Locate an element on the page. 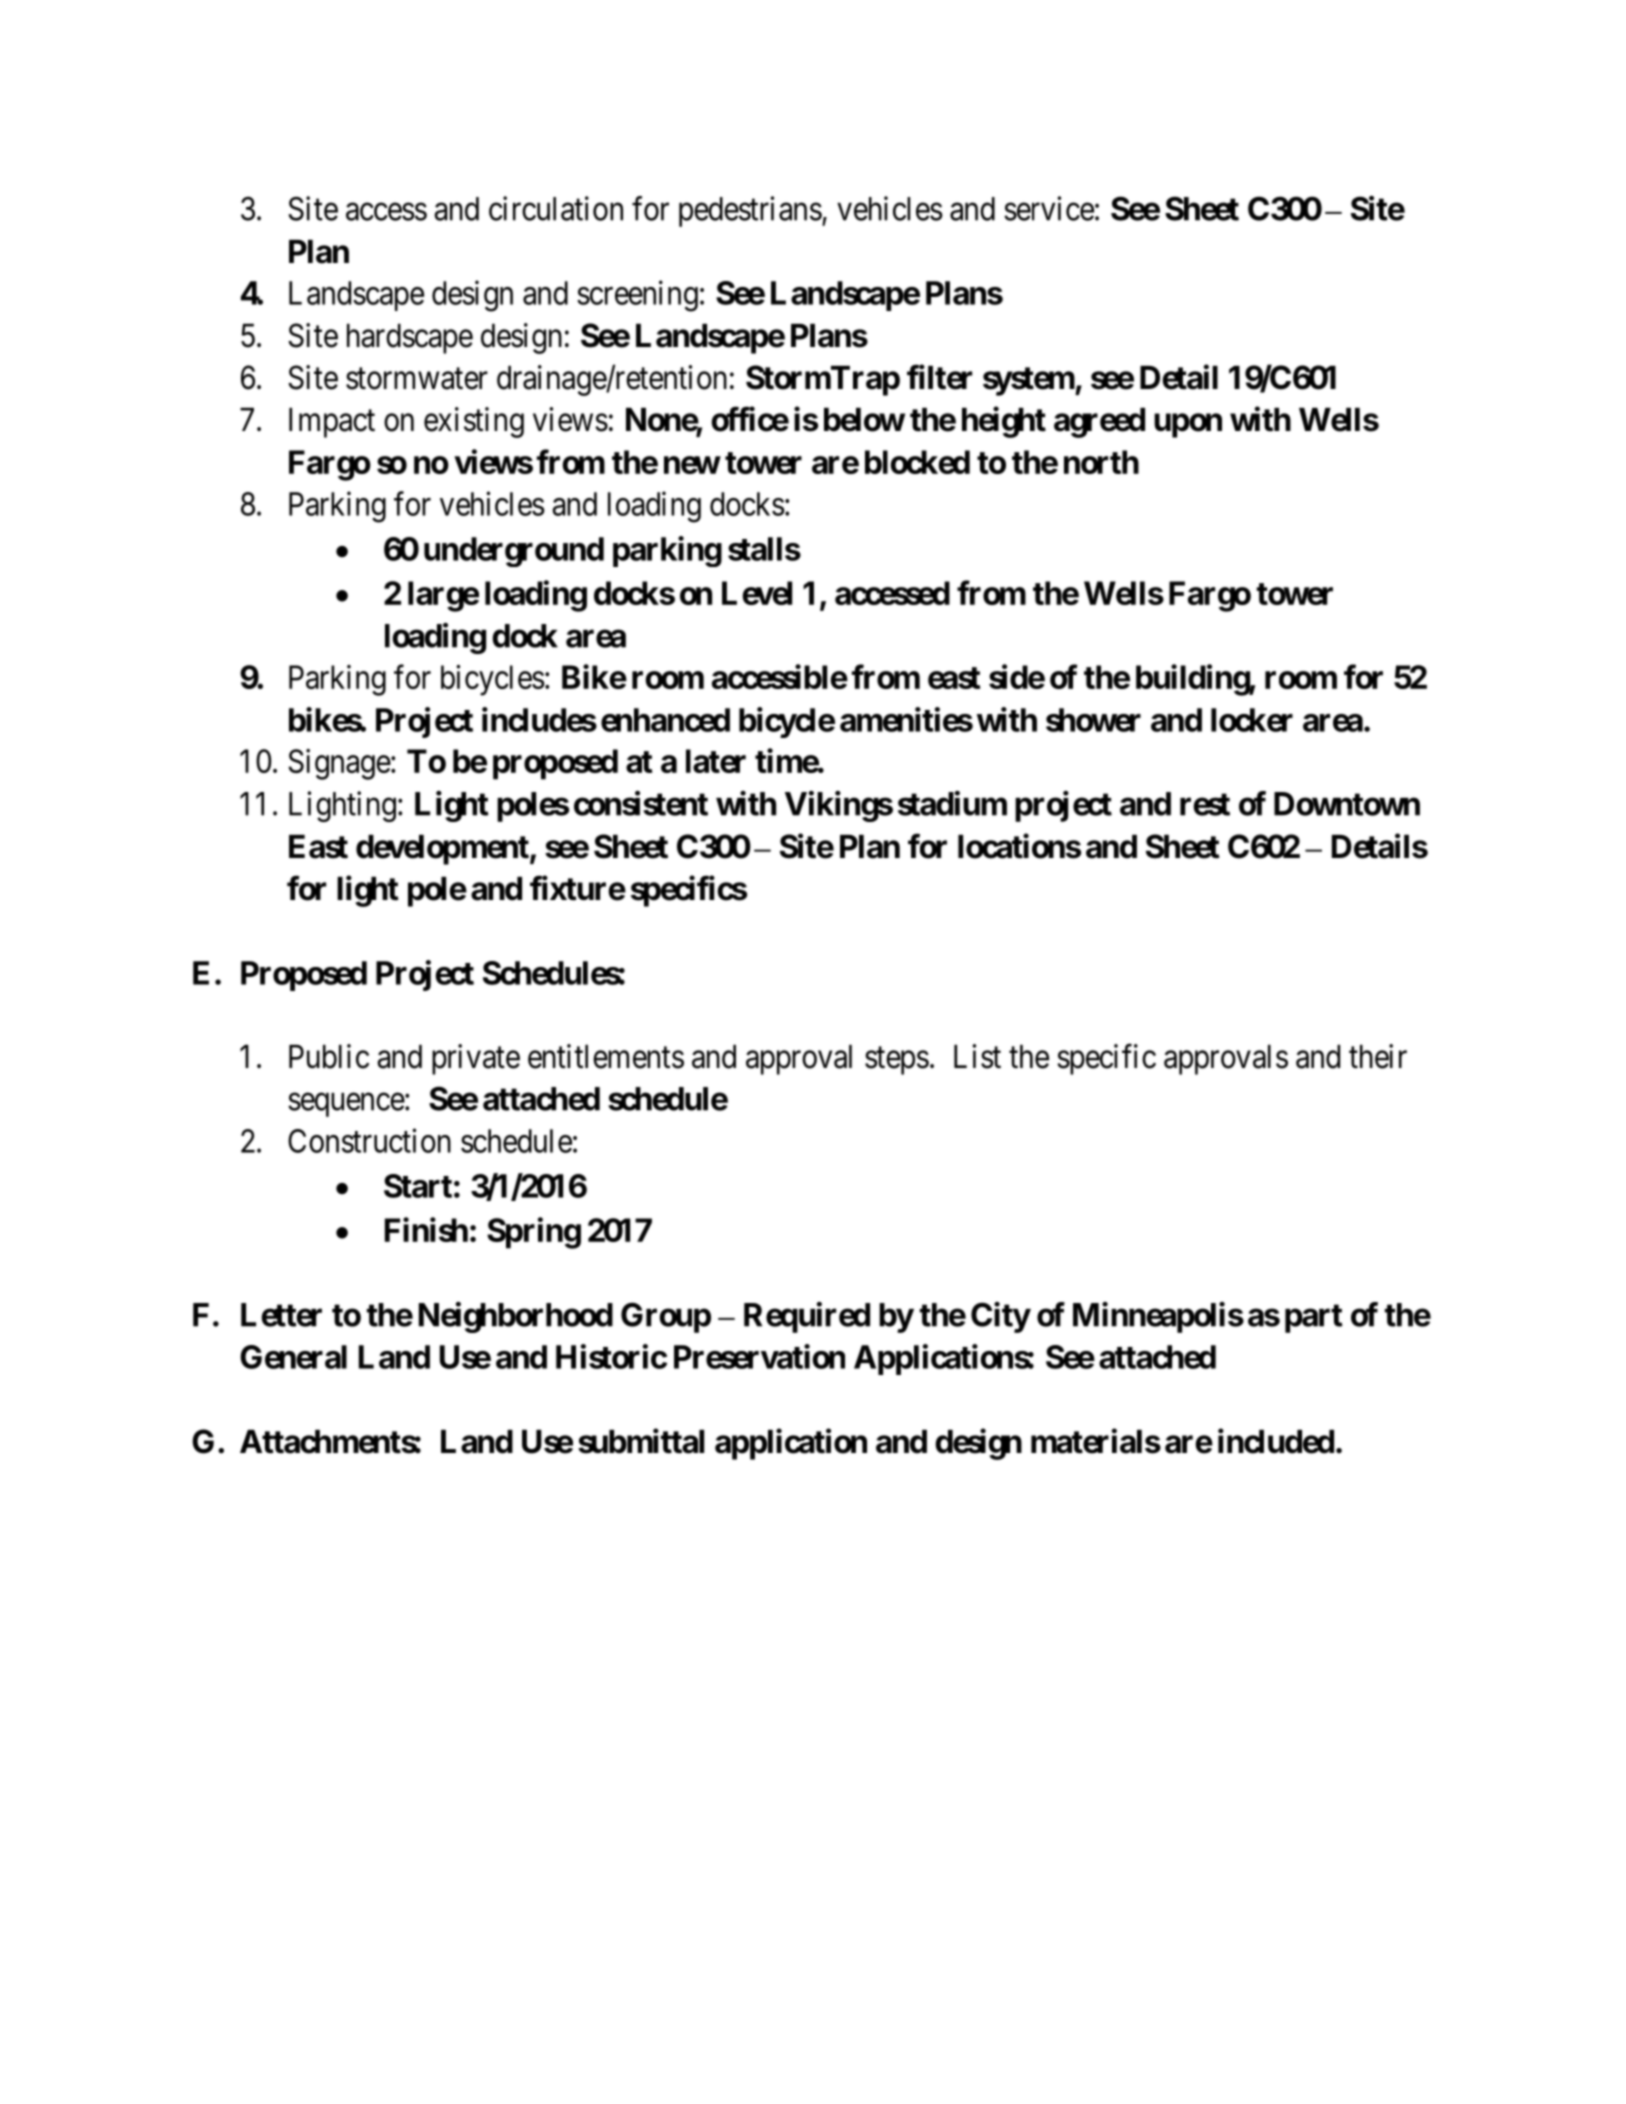  service is located at coordinates (1049, 208).
